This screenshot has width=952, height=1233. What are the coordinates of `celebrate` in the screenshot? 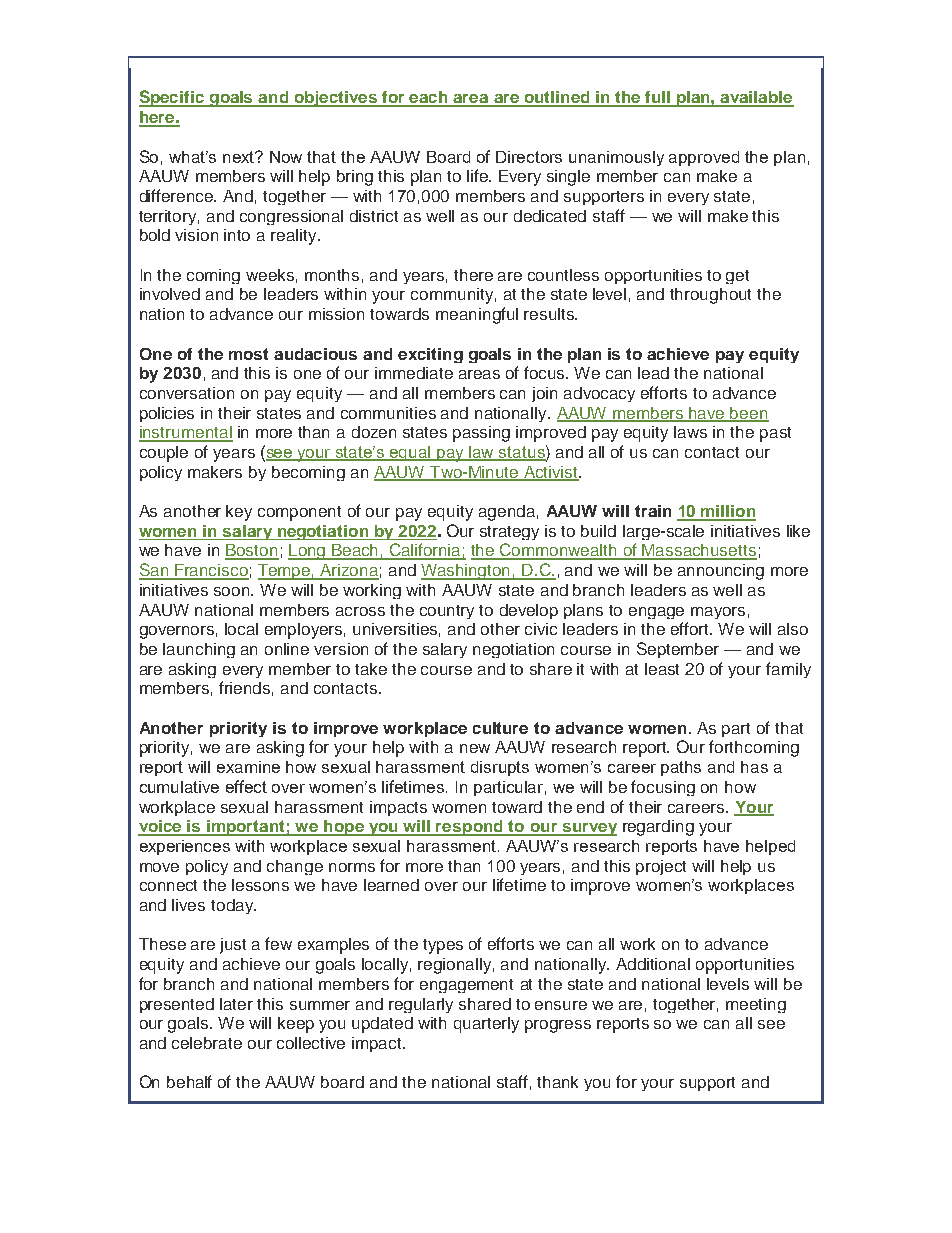 It's located at (207, 1043).
